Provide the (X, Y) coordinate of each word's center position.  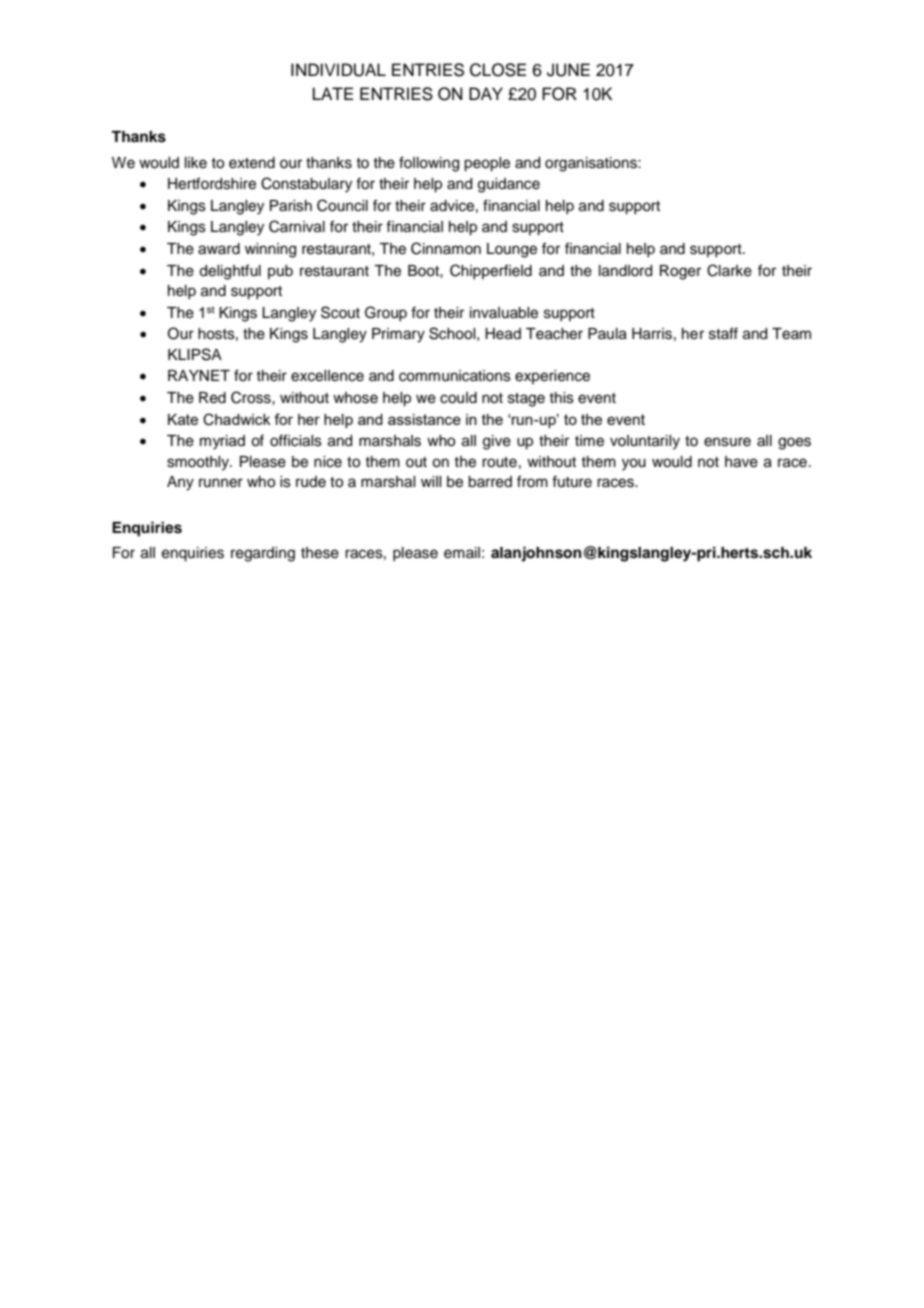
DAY (486, 93)
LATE (333, 93)
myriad (222, 442)
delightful (230, 272)
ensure (727, 442)
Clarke (729, 270)
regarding (263, 554)
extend (252, 163)
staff (723, 333)
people (487, 164)
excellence (327, 376)
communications (455, 376)
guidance (509, 185)
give (497, 442)
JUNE (568, 70)
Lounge (512, 250)
